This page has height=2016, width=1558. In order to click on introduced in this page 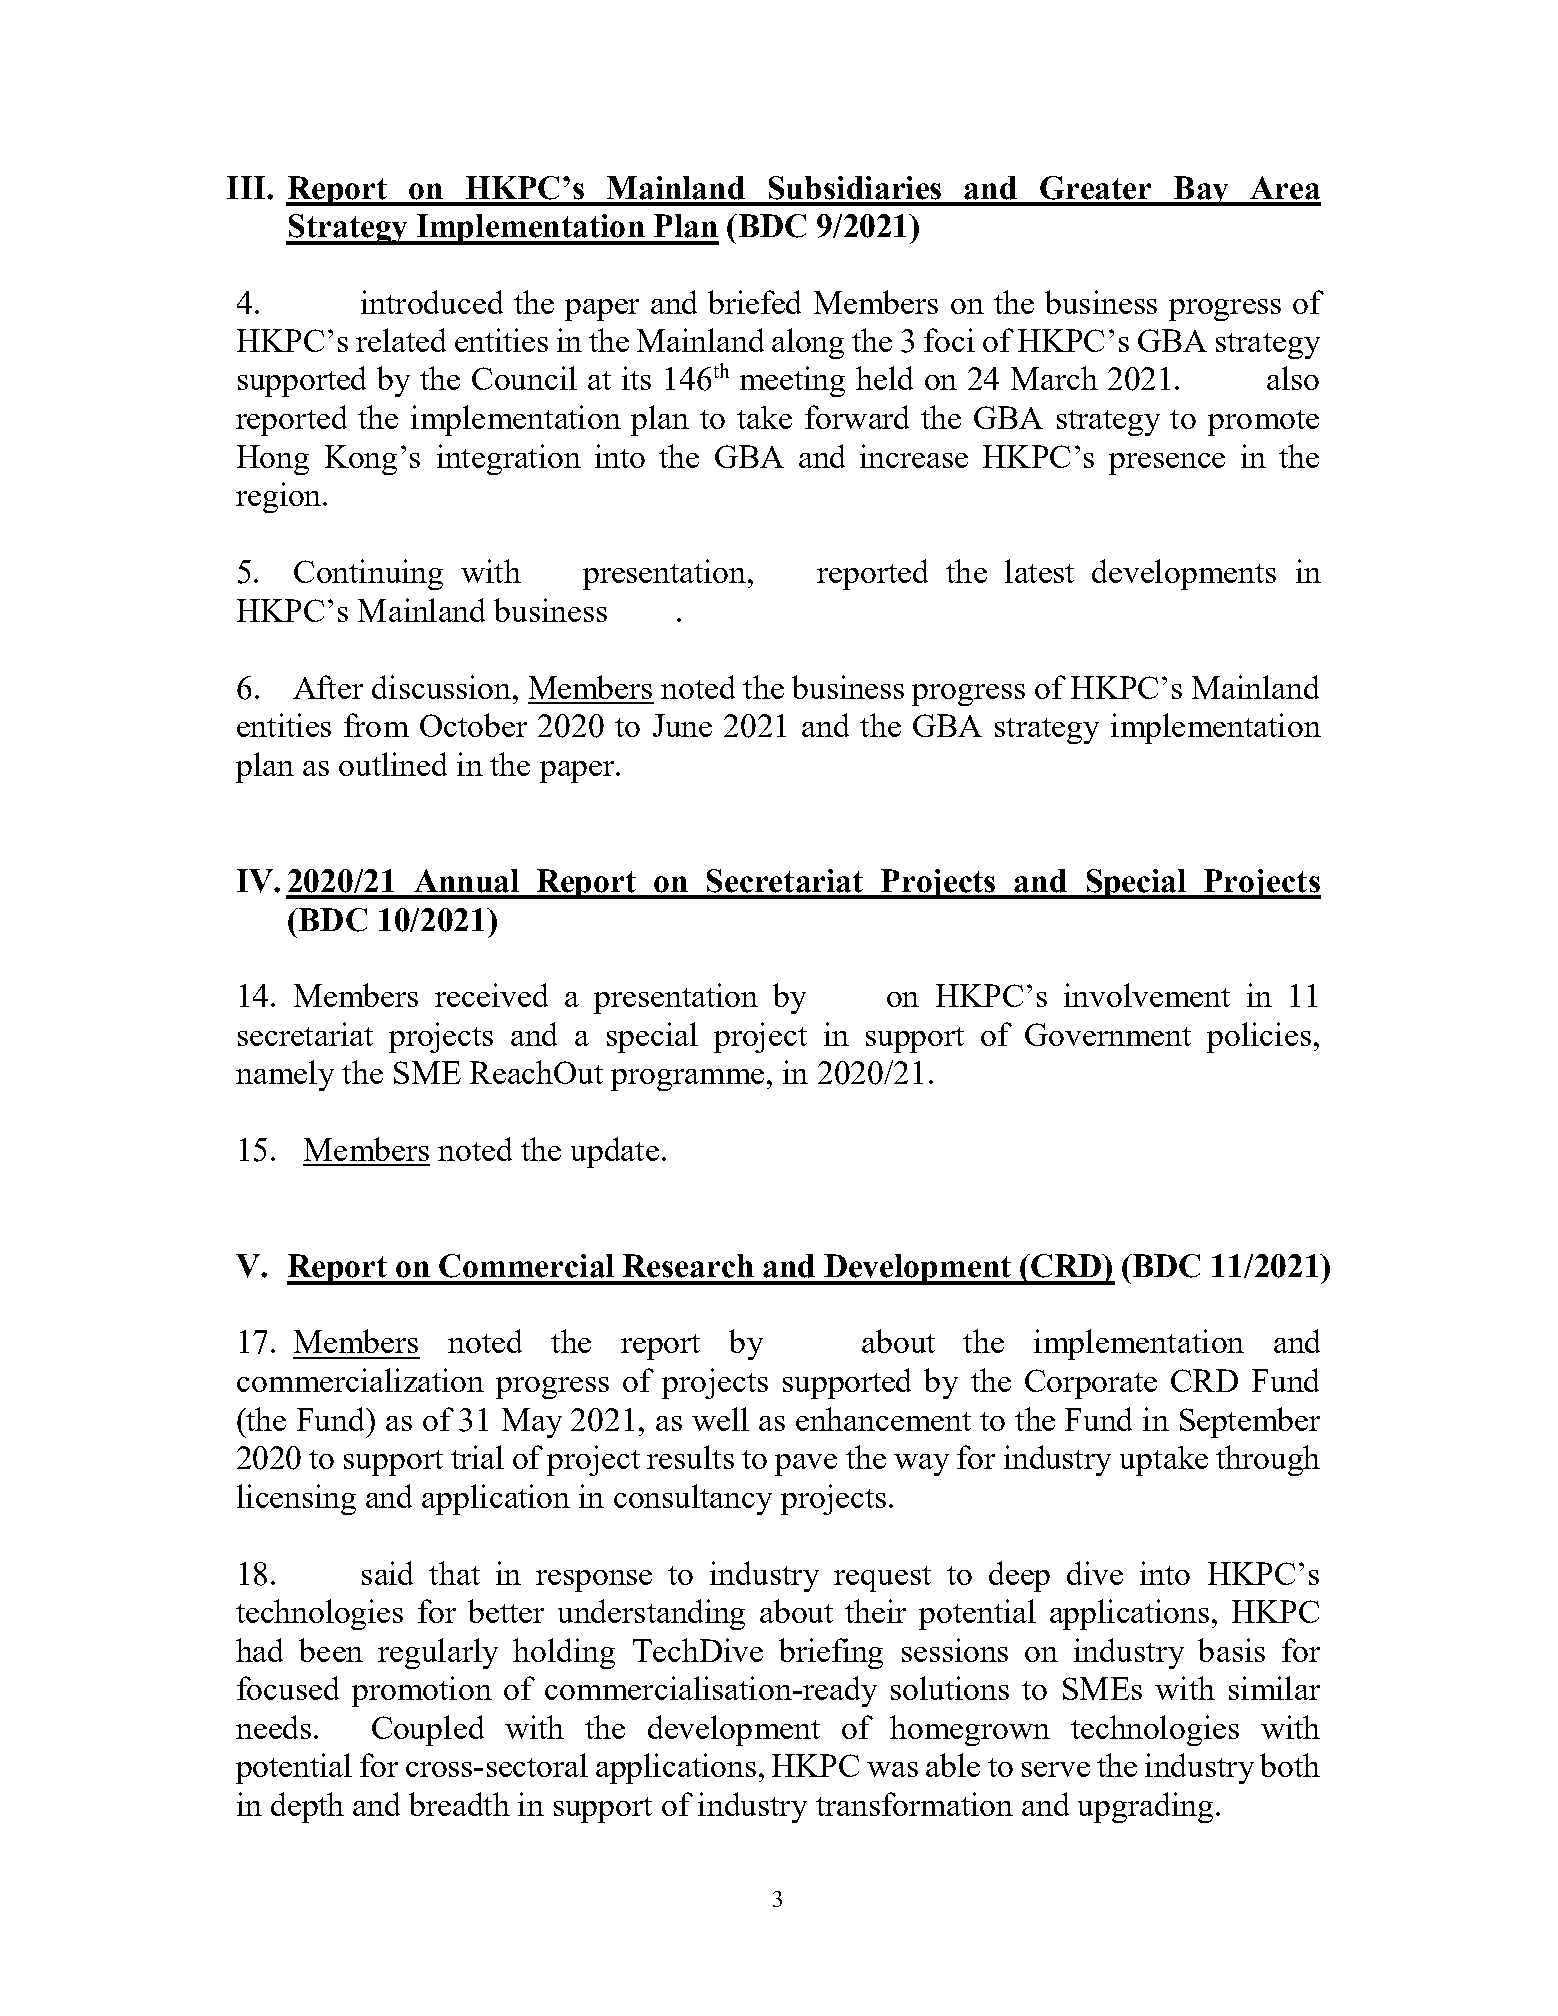, I will do `click(432, 302)`.
